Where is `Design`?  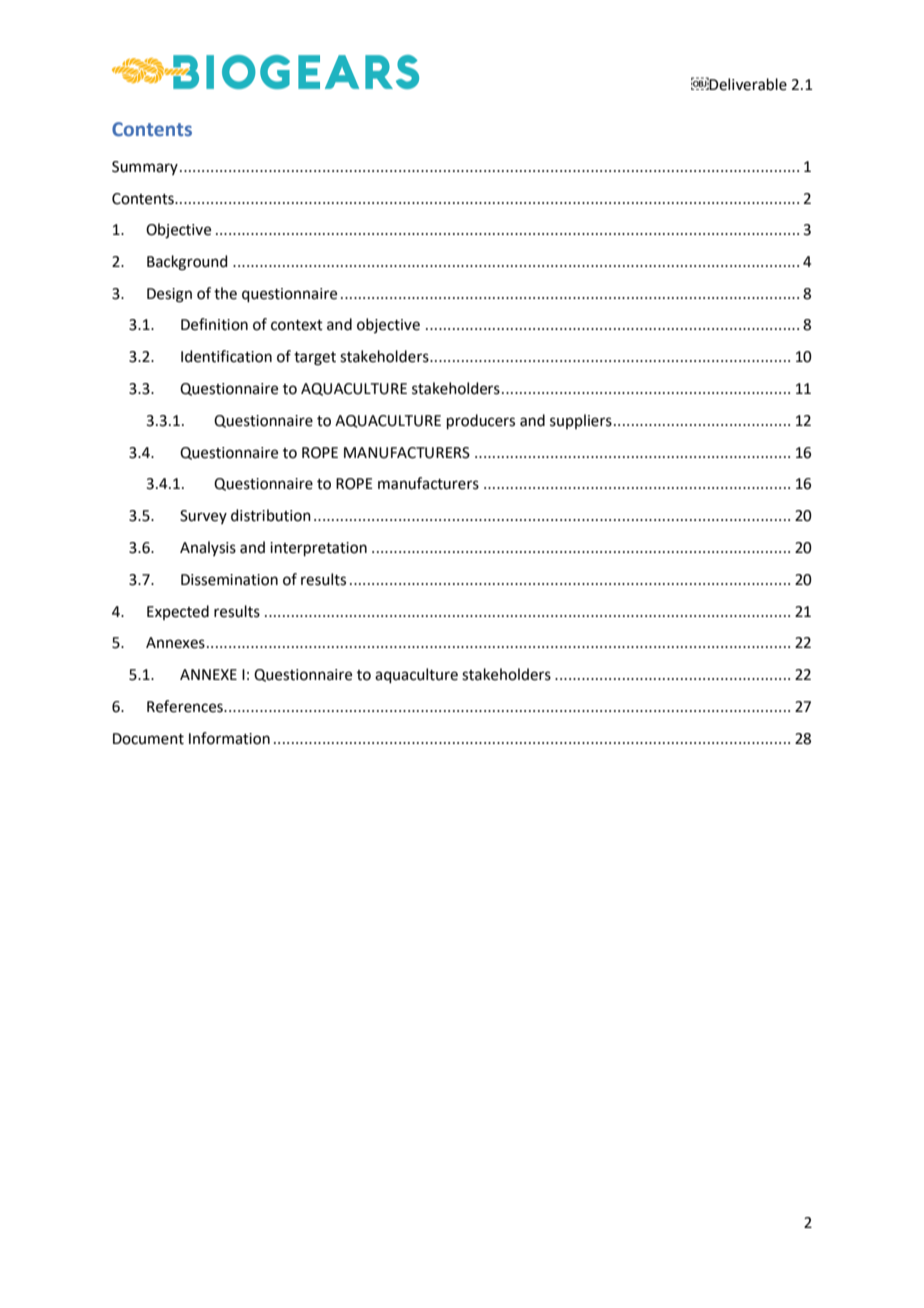 Design is located at coordinates (169, 295).
